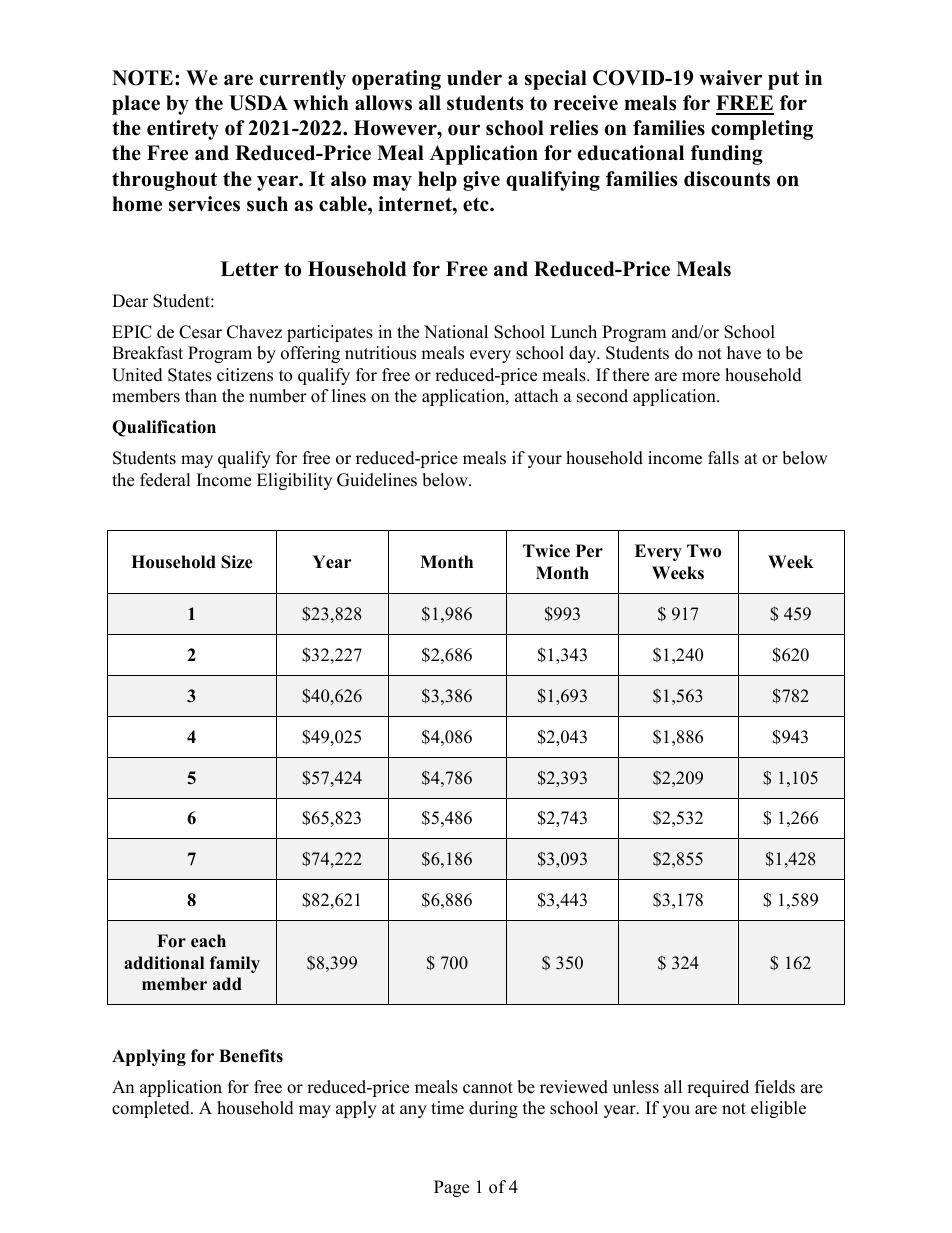  What do you see at coordinates (183, 130) in the page?
I see `entirety` at bounding box center [183, 130].
